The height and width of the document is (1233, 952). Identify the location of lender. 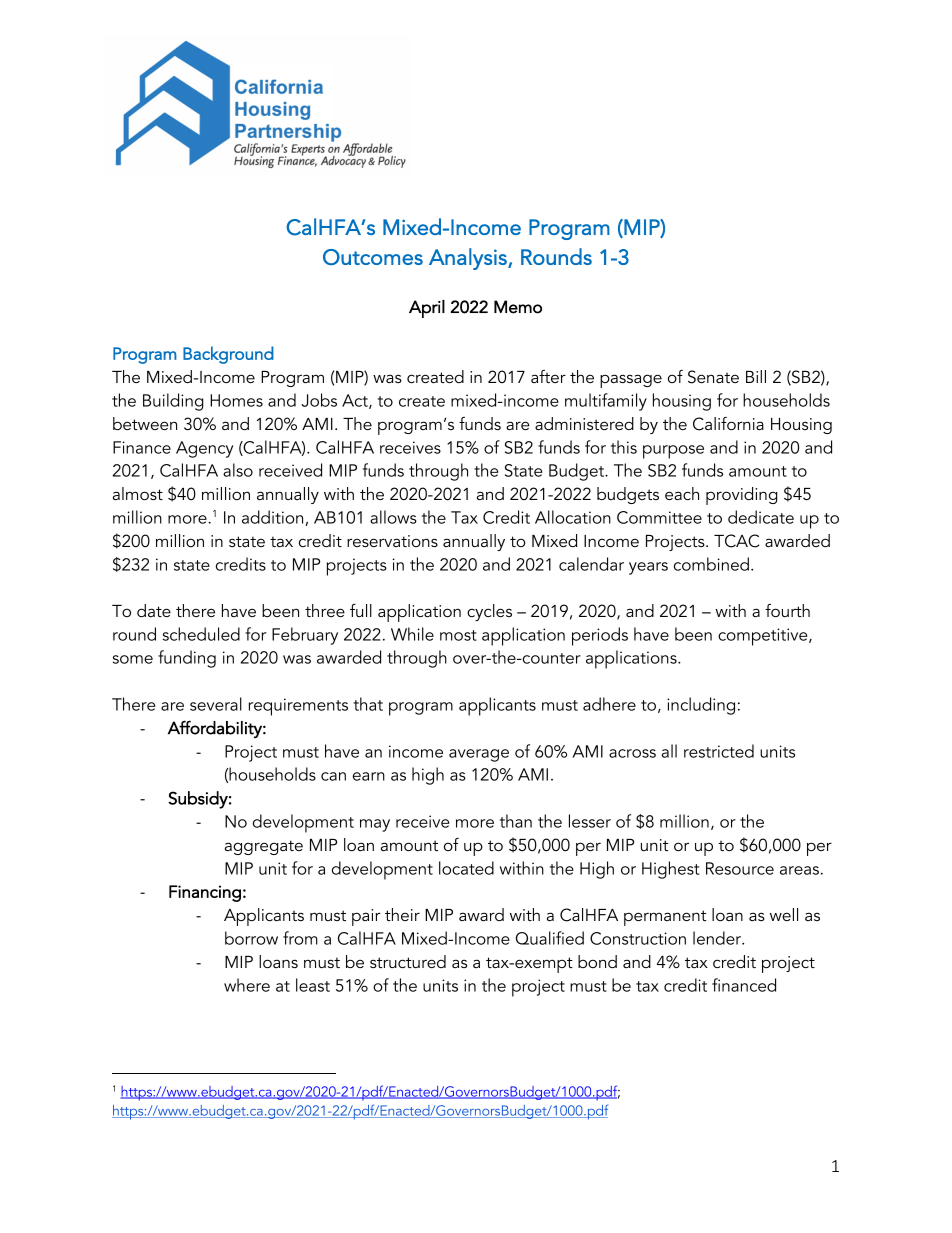
(718, 938).
